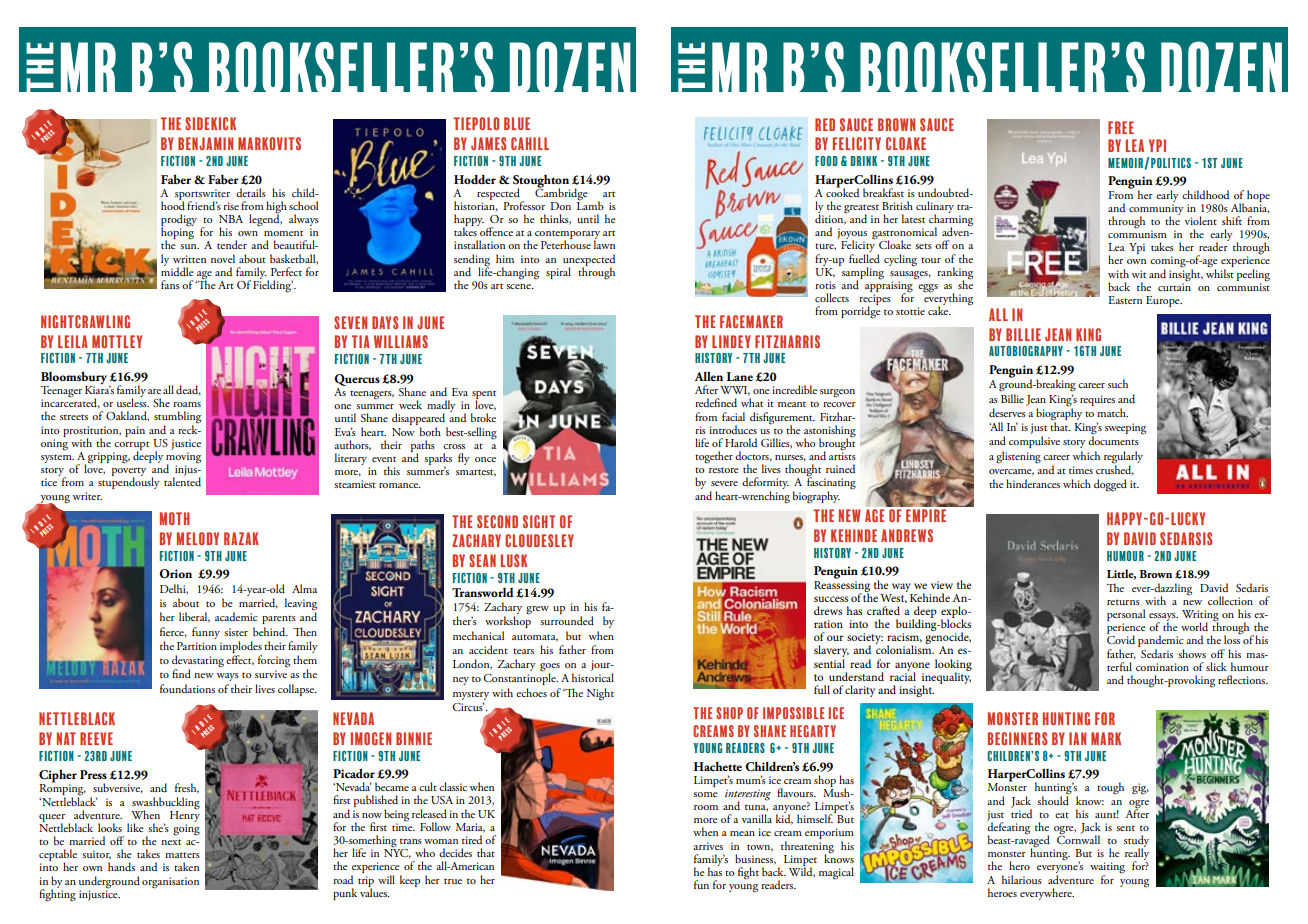  Describe the element at coordinates (205, 143) in the page. I see `Benjamin` at that location.
